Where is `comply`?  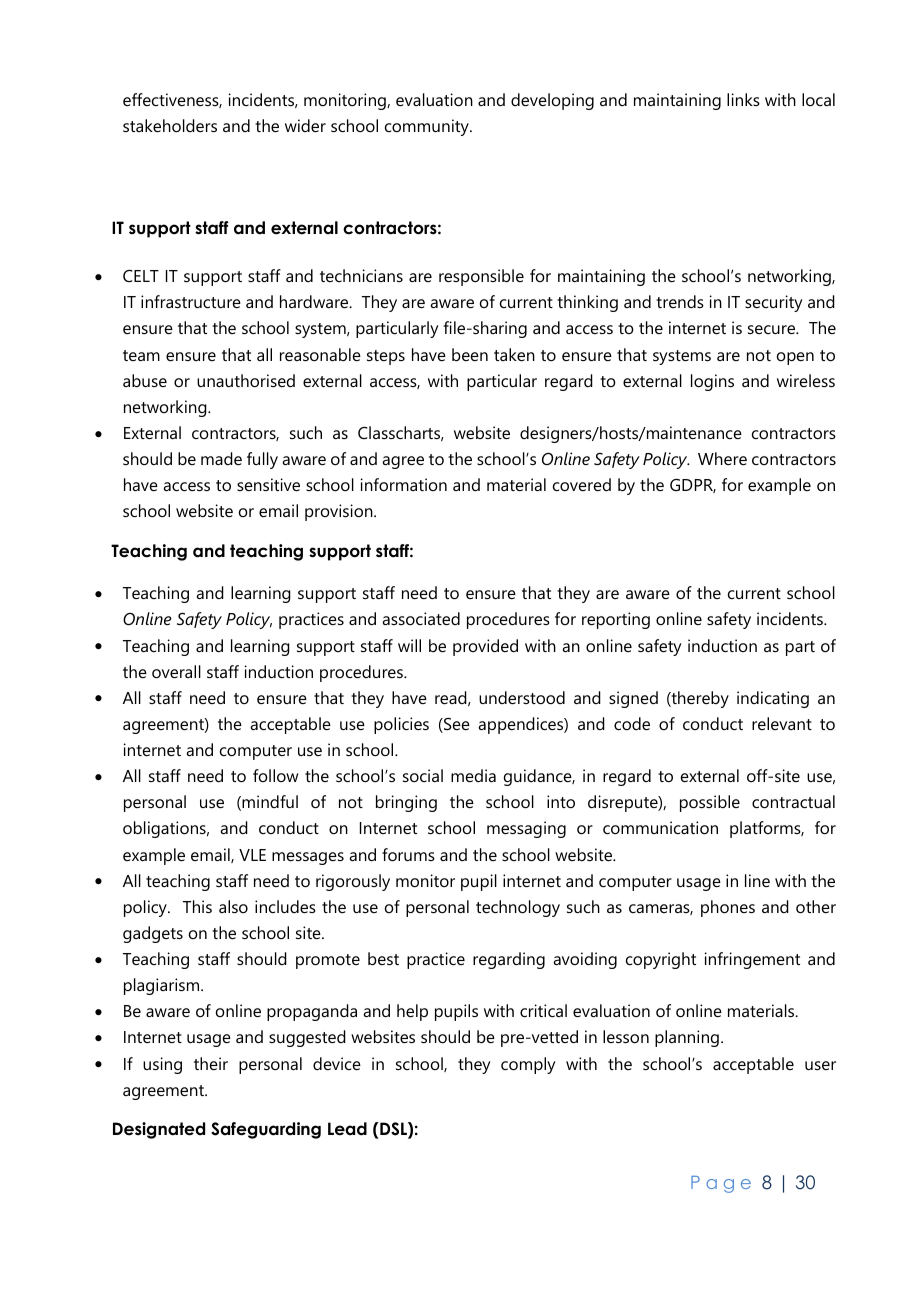
comply is located at coordinates (528, 1065).
